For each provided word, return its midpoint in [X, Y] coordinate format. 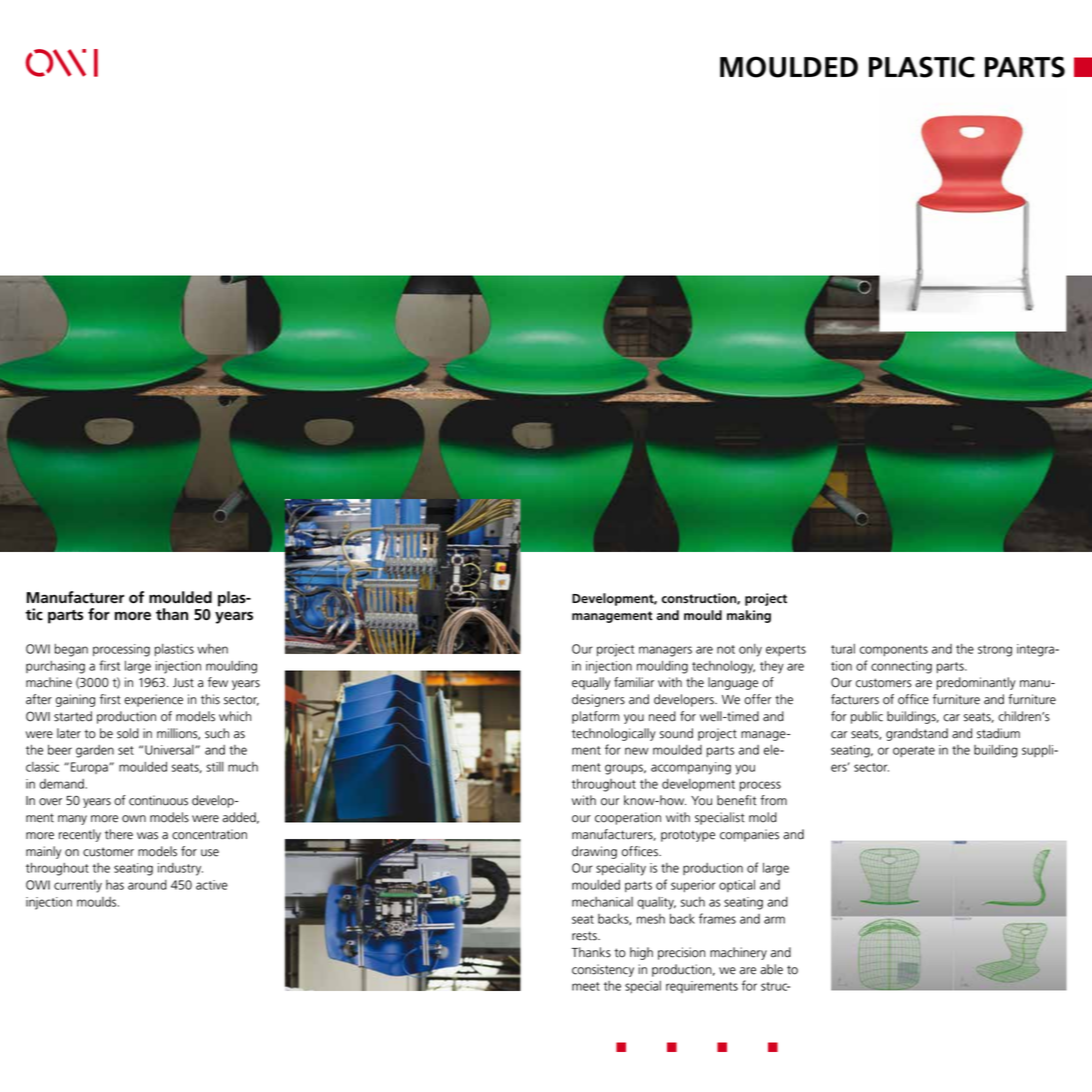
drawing [594, 852]
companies [749, 835]
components [894, 650]
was [147, 836]
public [867, 717]
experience [153, 700]
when [212, 649]
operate [914, 751]
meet [586, 986]
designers [598, 700]
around [147, 885]
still [215, 767]
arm [774, 920]
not [726, 649]
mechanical [602, 902]
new [637, 751]
